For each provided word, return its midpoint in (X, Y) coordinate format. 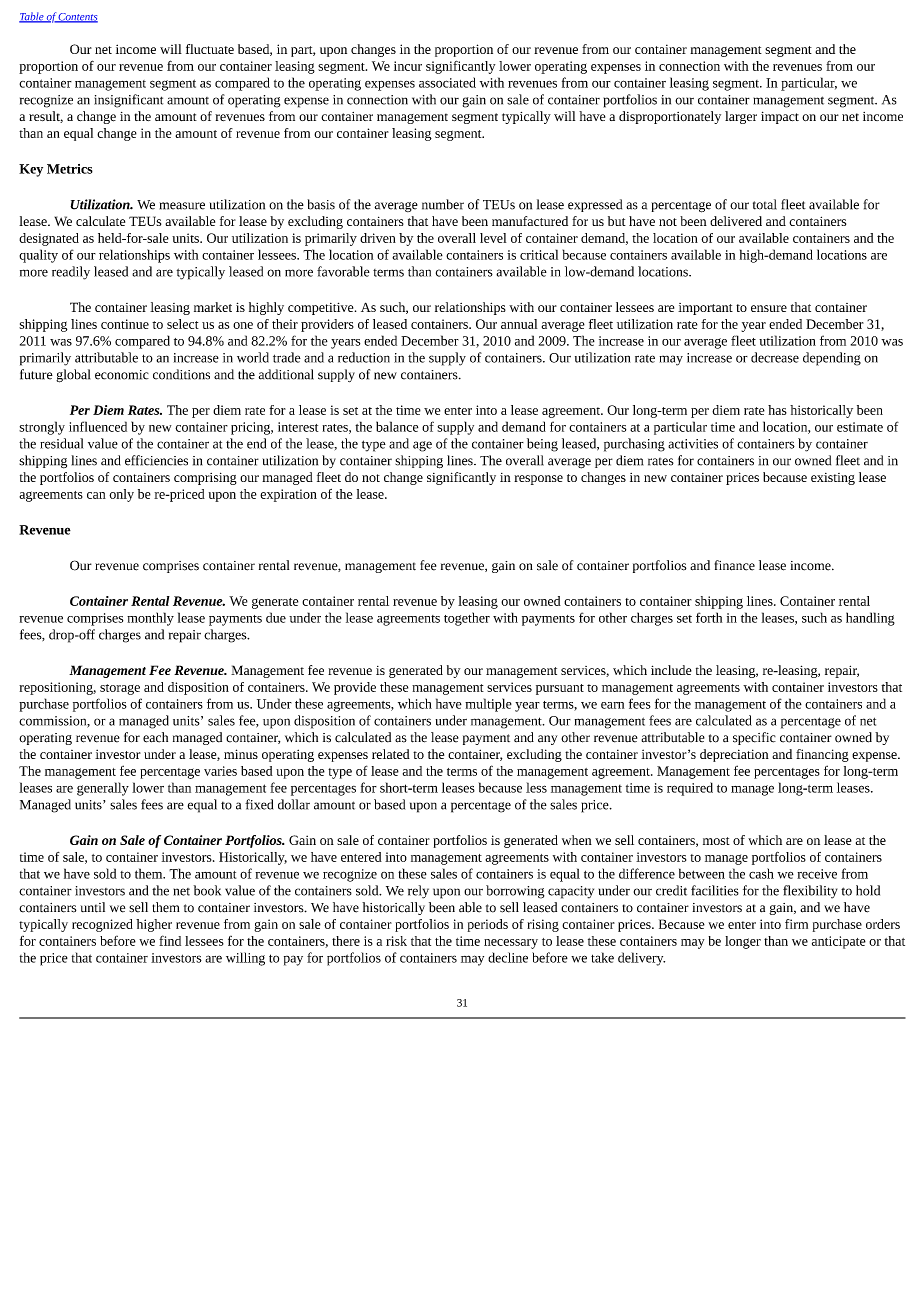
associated (447, 82)
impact (780, 117)
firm (796, 924)
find (170, 940)
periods (488, 925)
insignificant (128, 101)
